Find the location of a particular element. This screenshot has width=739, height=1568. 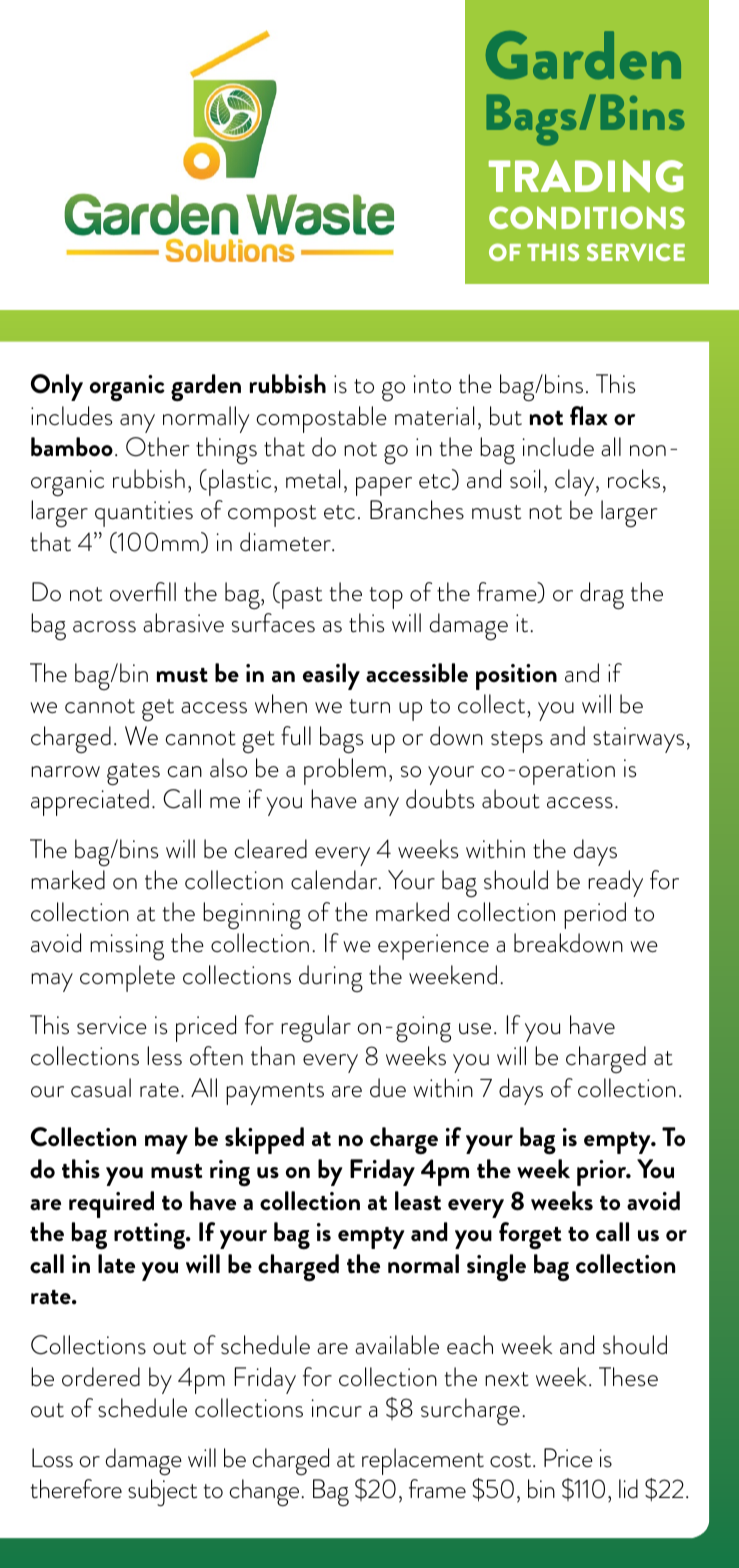

into is located at coordinates (432, 384).
